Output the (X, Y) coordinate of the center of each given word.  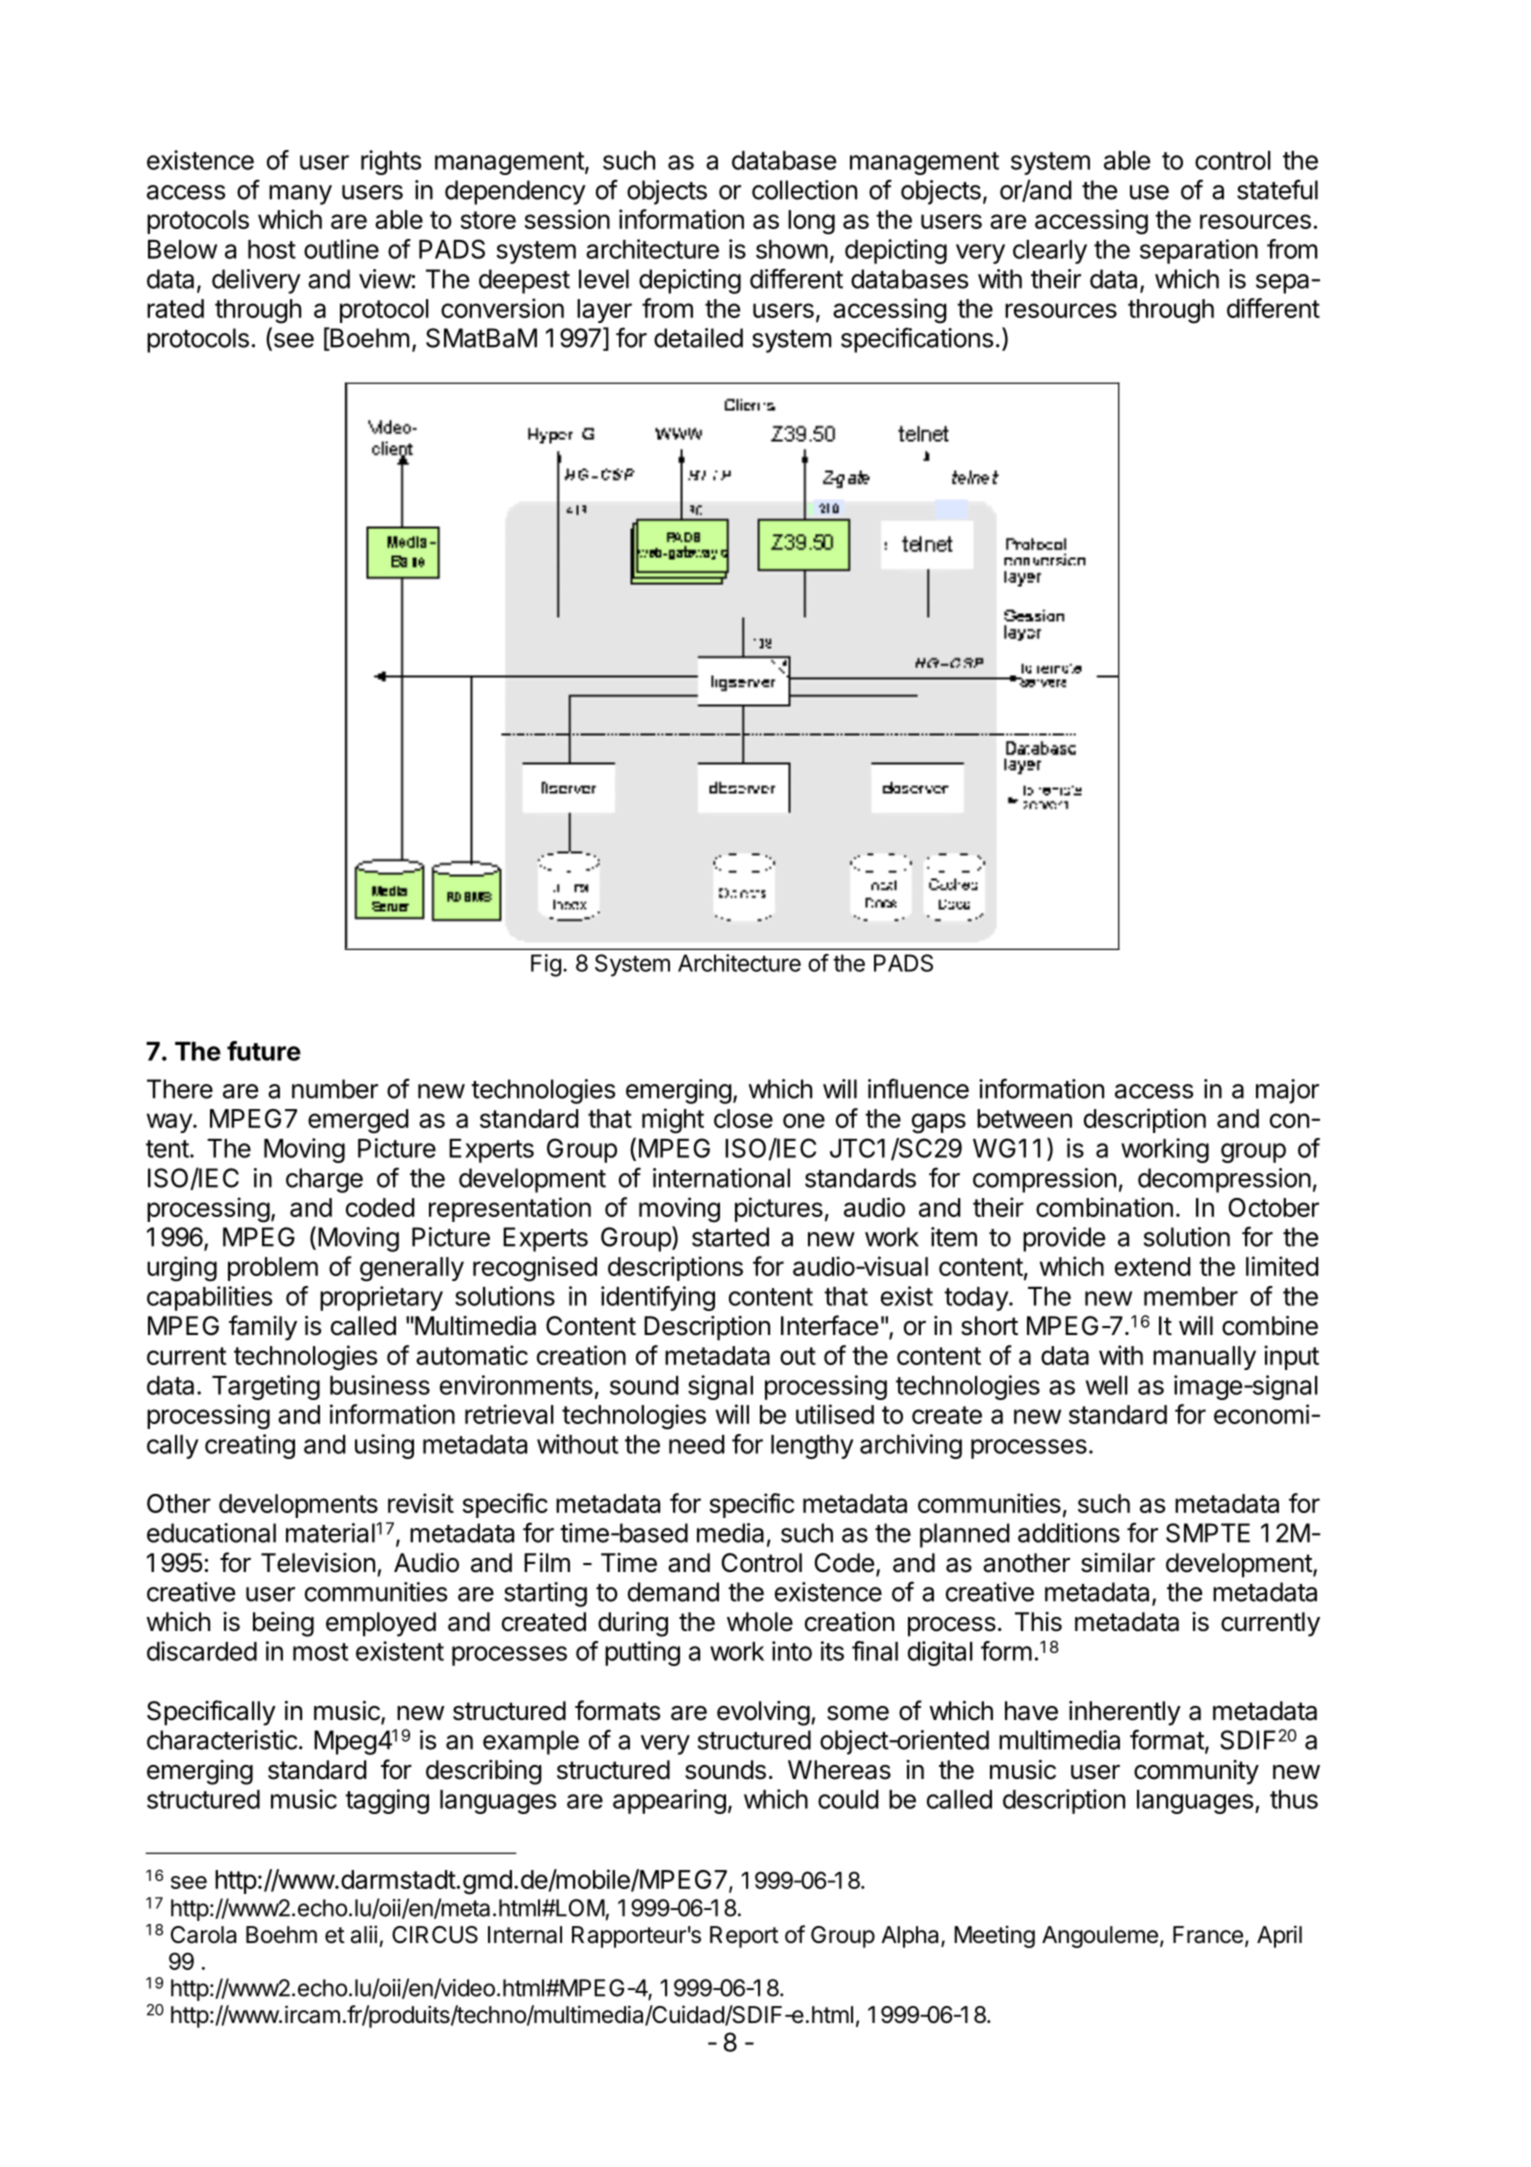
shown (792, 249)
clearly (1050, 252)
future (264, 1051)
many (300, 195)
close (743, 1118)
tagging (387, 1801)
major (1287, 1091)
